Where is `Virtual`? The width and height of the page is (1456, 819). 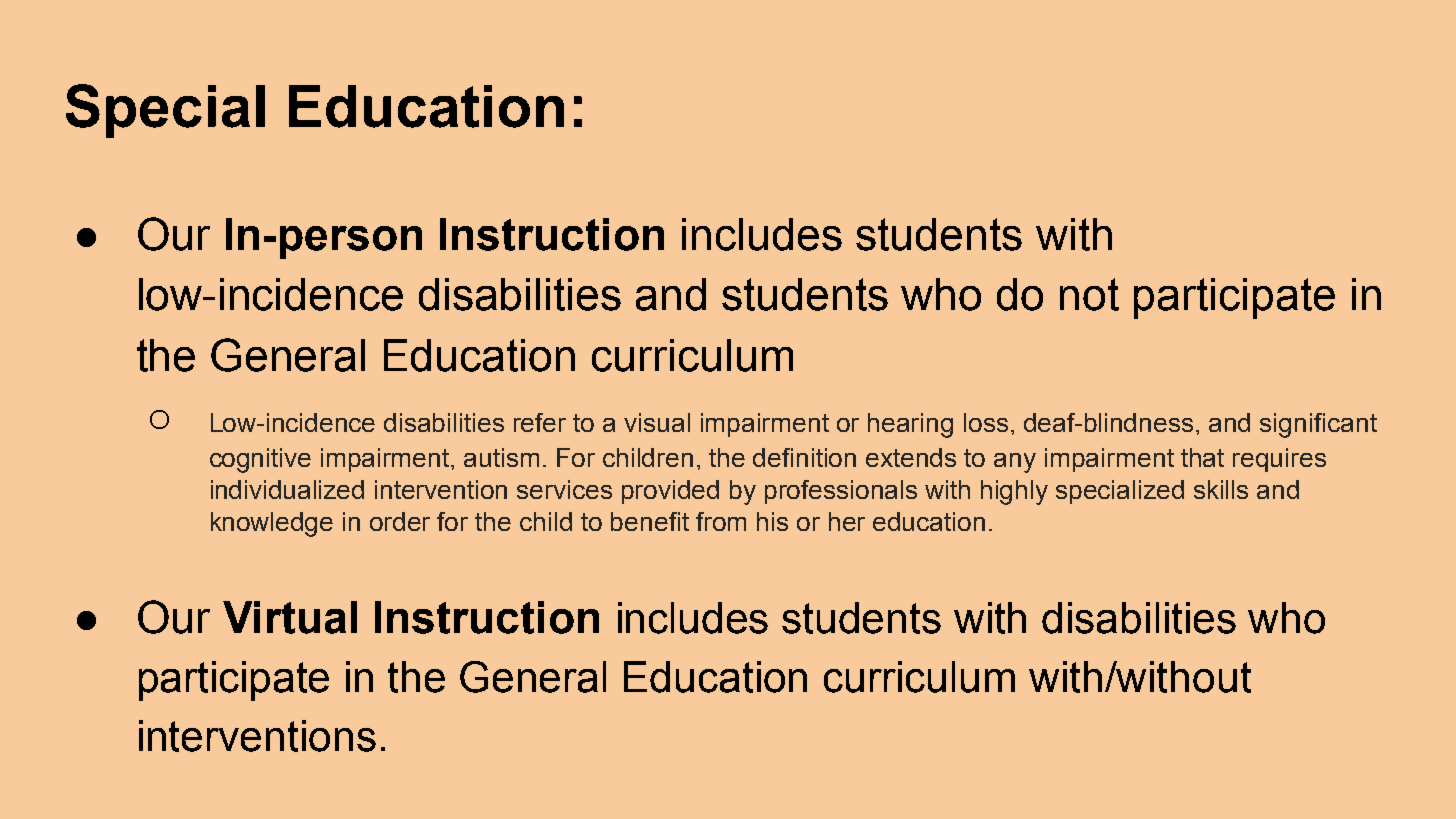
Virtual is located at coordinates (290, 617).
